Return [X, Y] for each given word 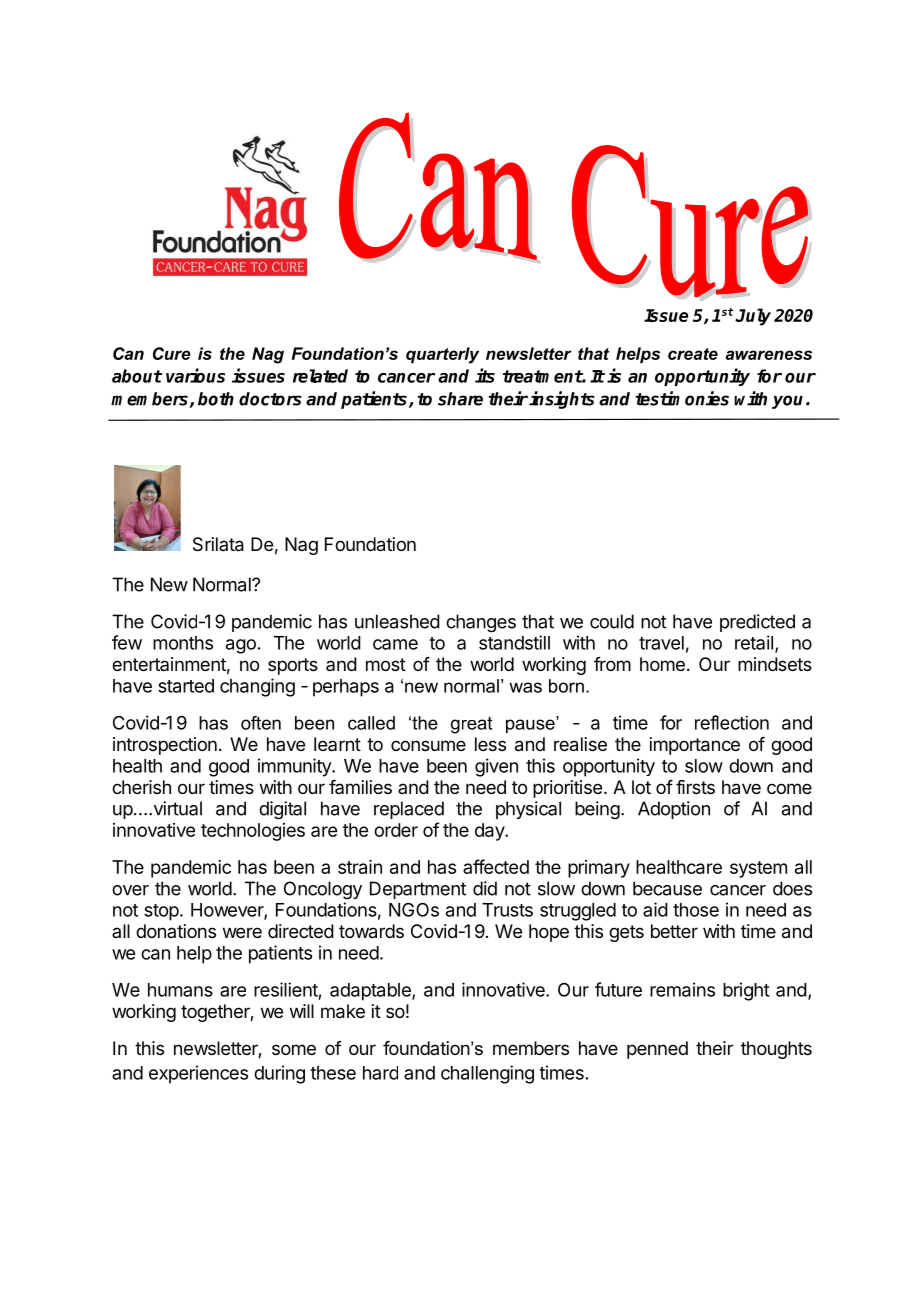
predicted [757, 623]
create [693, 354]
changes [481, 623]
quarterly [442, 355]
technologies [253, 832]
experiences [198, 1074]
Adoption [674, 810]
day [490, 832]
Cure [172, 353]
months [183, 643]
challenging [487, 1074]
